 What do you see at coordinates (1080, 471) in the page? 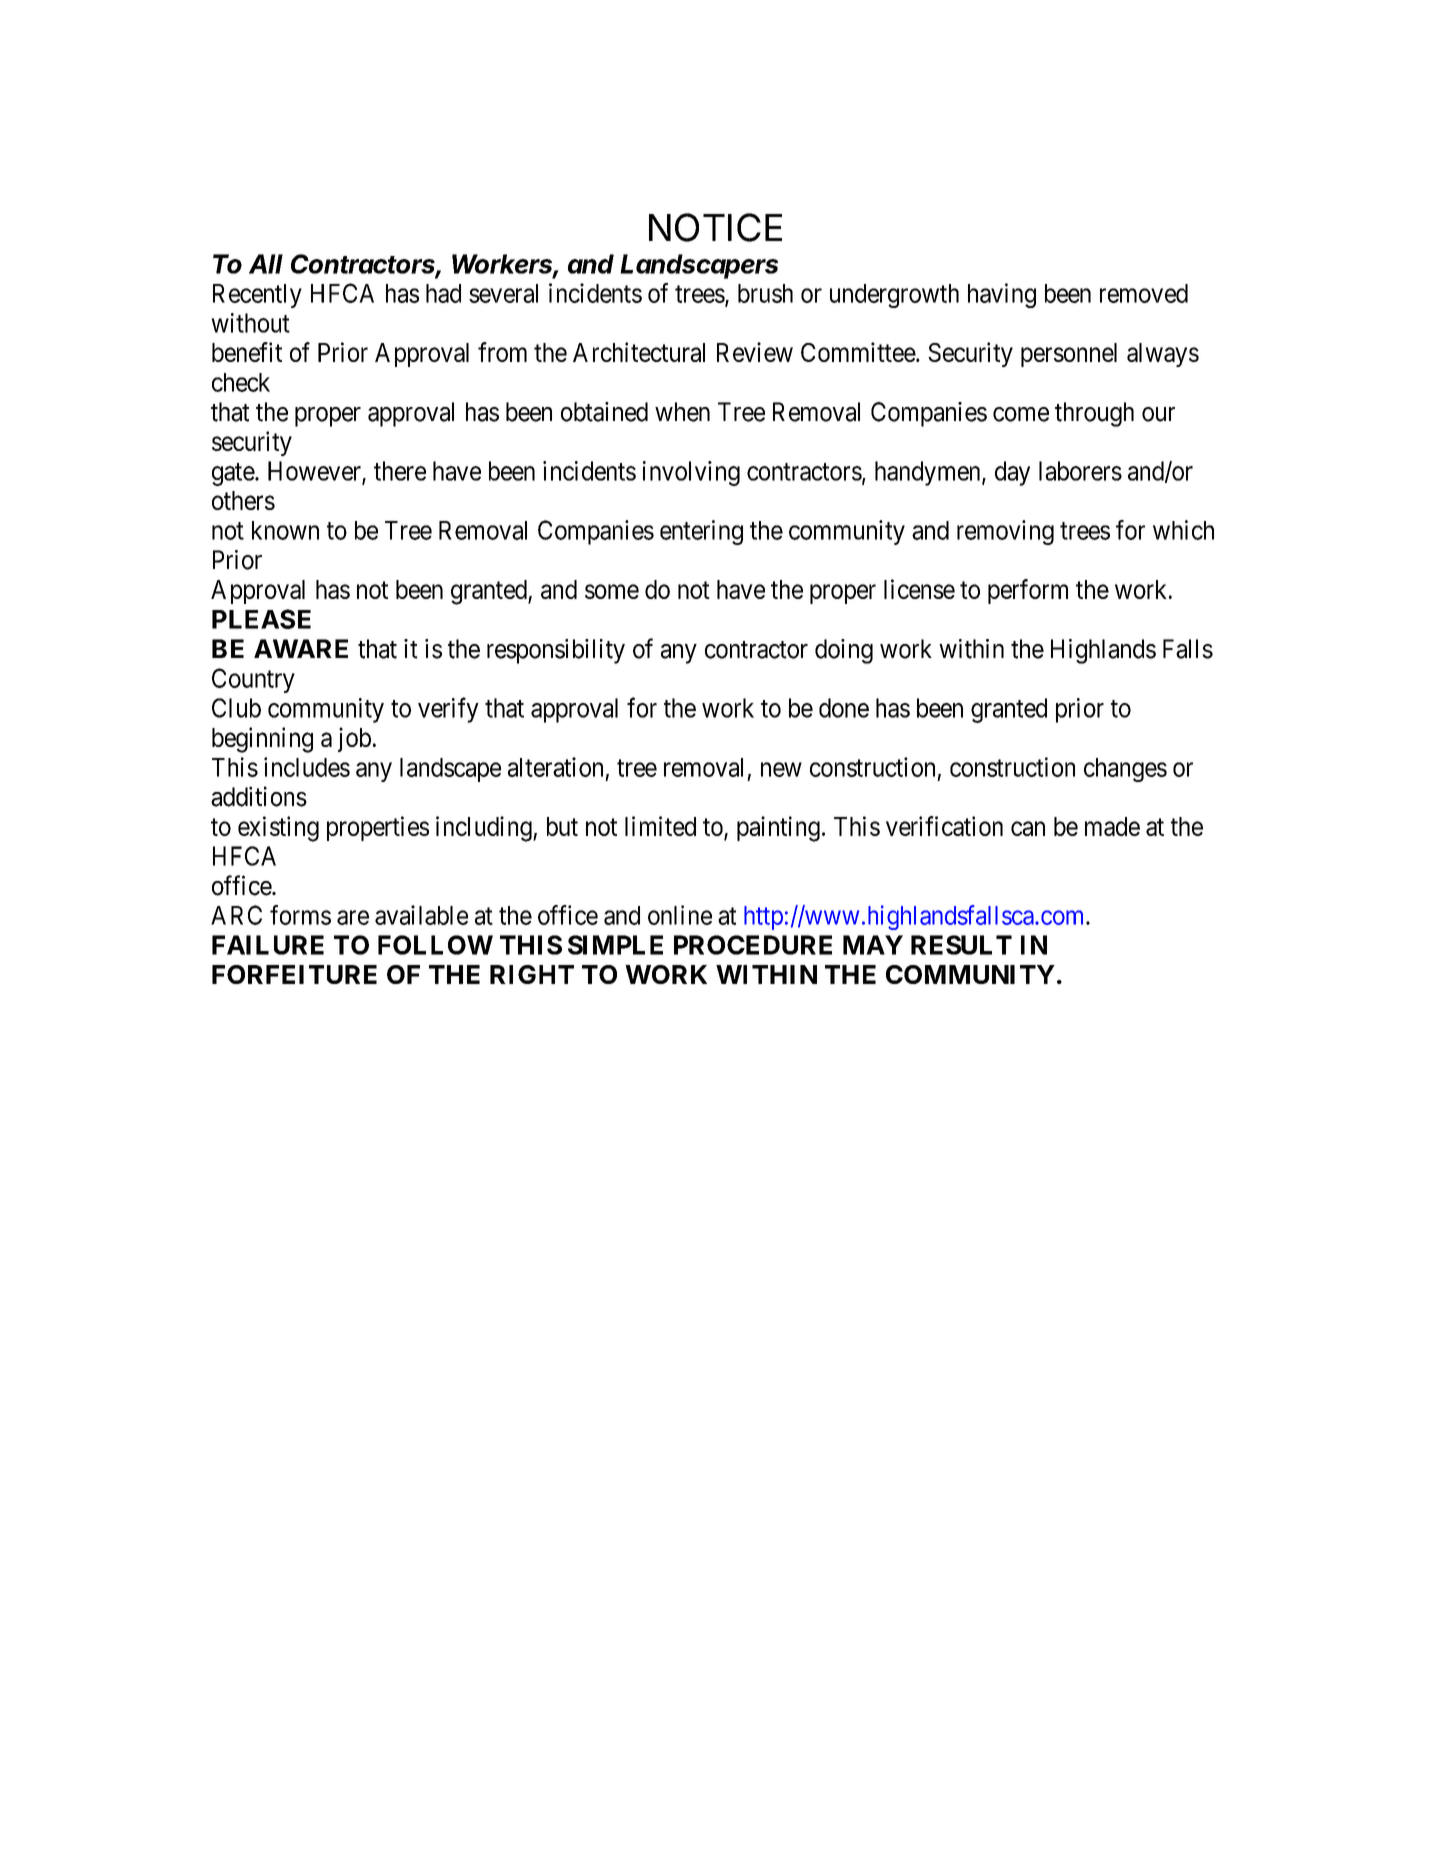
I see `laborers` at bounding box center [1080, 471].
